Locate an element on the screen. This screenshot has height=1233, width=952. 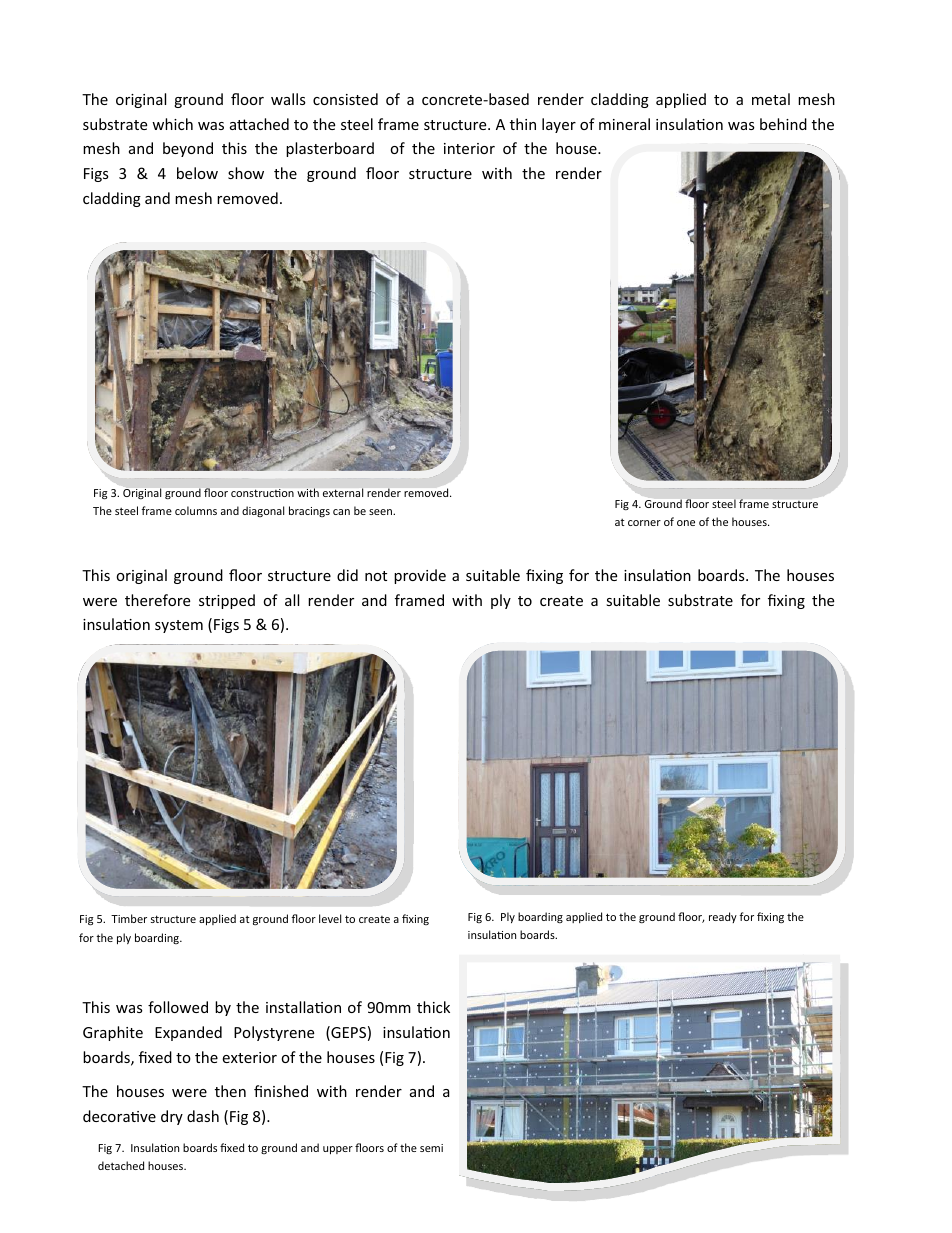
metal is located at coordinates (771, 99).
